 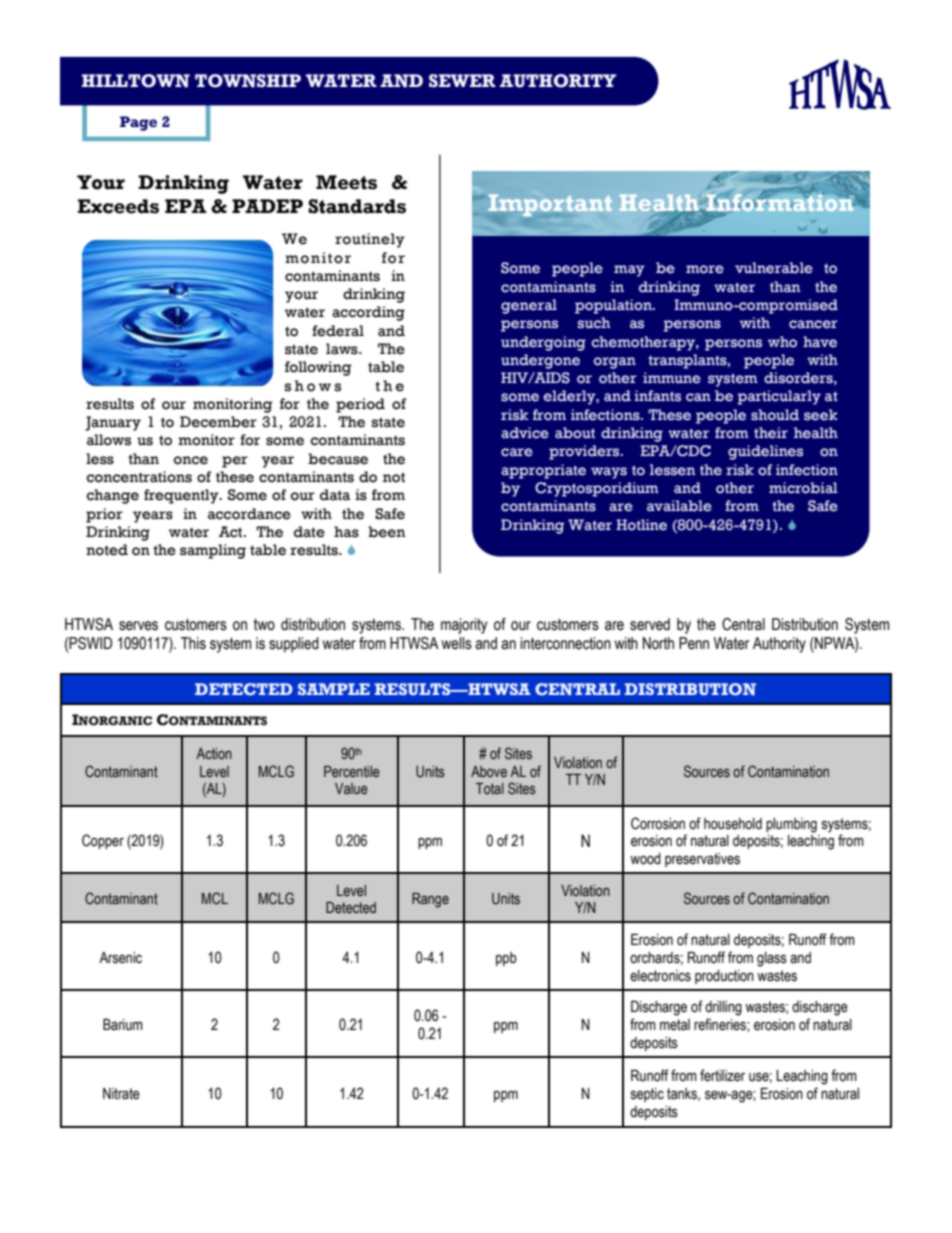 What do you see at coordinates (214, 754) in the page?
I see `Action` at bounding box center [214, 754].
